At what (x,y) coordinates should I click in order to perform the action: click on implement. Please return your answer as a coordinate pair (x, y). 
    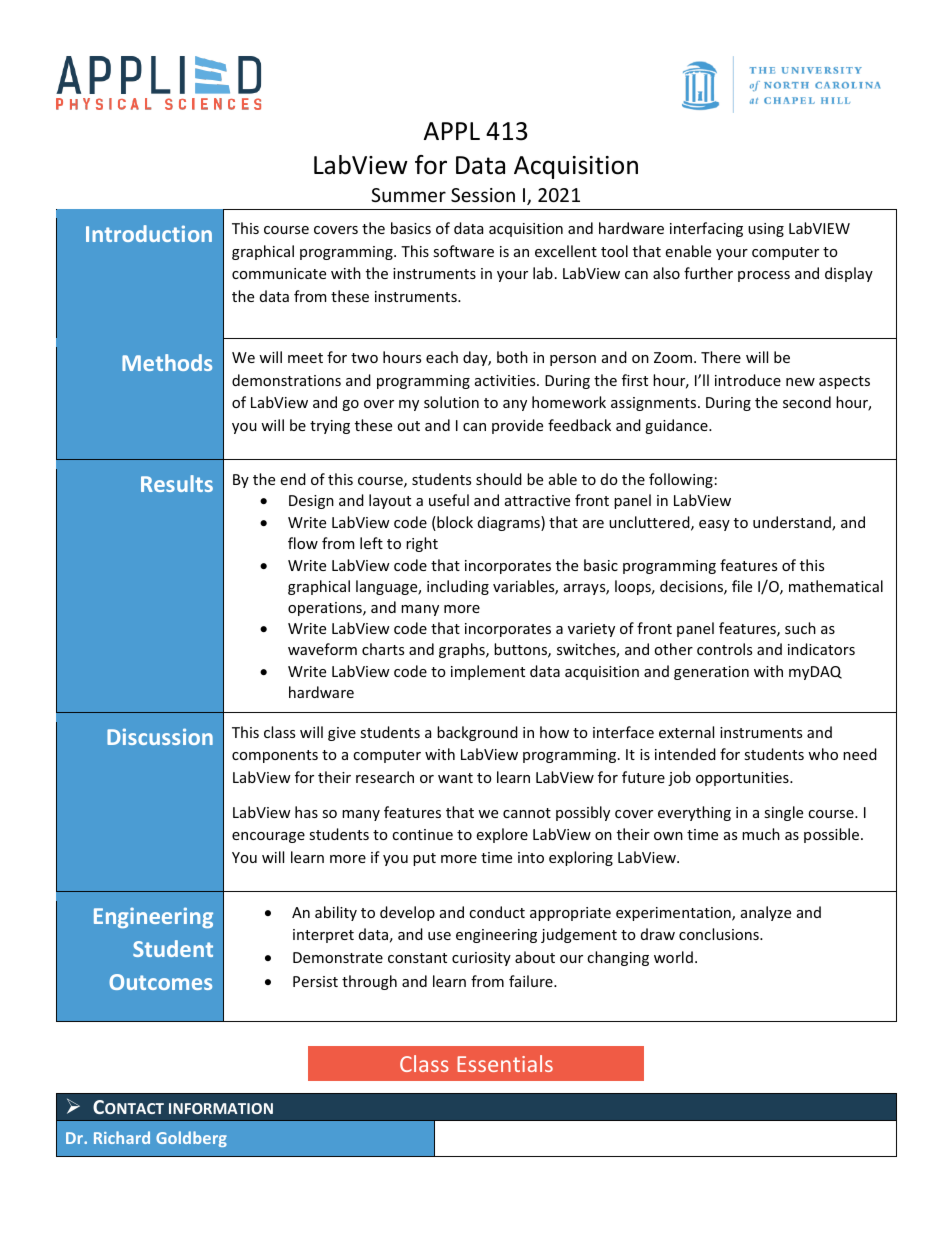
    Looking at the image, I should click on (488, 672).
